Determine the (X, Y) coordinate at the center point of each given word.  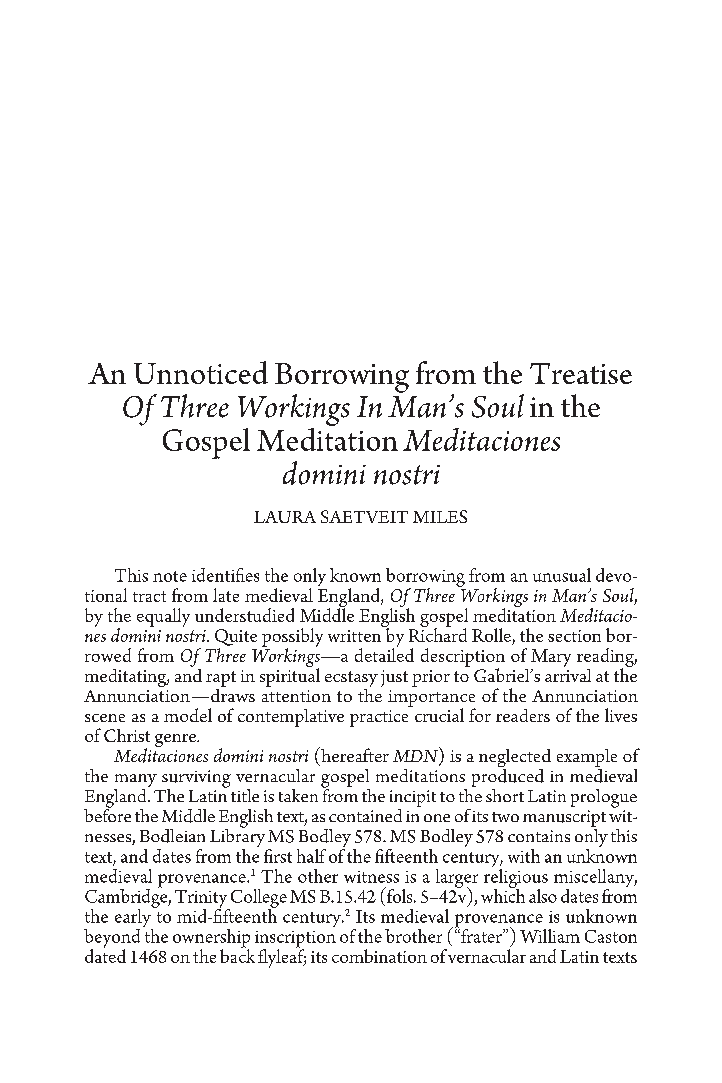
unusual (562, 575)
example (587, 759)
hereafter (354, 754)
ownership (211, 939)
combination (379, 956)
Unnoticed (201, 372)
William (550, 936)
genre (177, 740)
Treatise (581, 373)
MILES (440, 516)
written (354, 636)
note (170, 576)
